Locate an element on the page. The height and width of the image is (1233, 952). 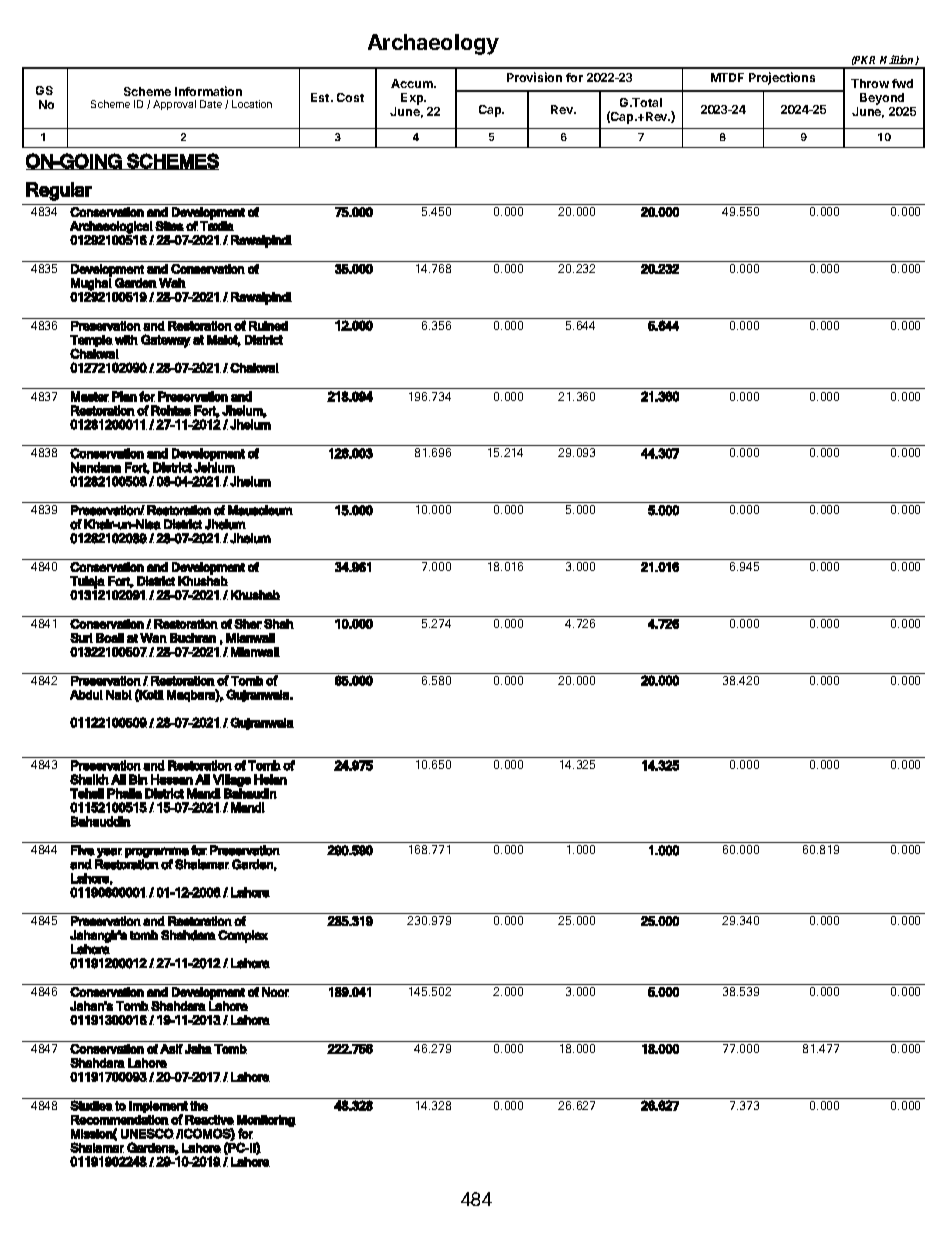
Provision is located at coordinates (534, 77).
